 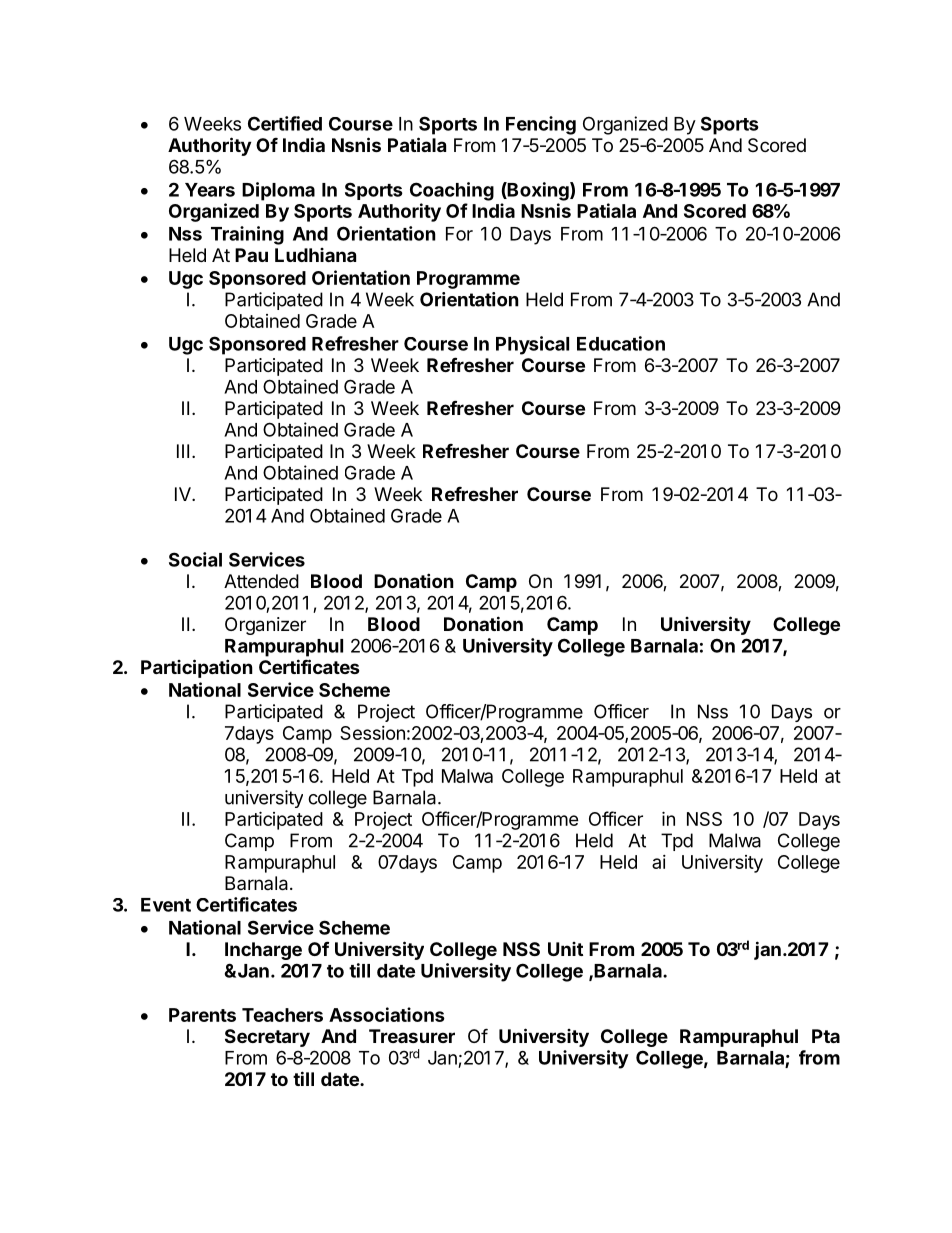 I want to click on Treasurer, so click(x=412, y=1036).
